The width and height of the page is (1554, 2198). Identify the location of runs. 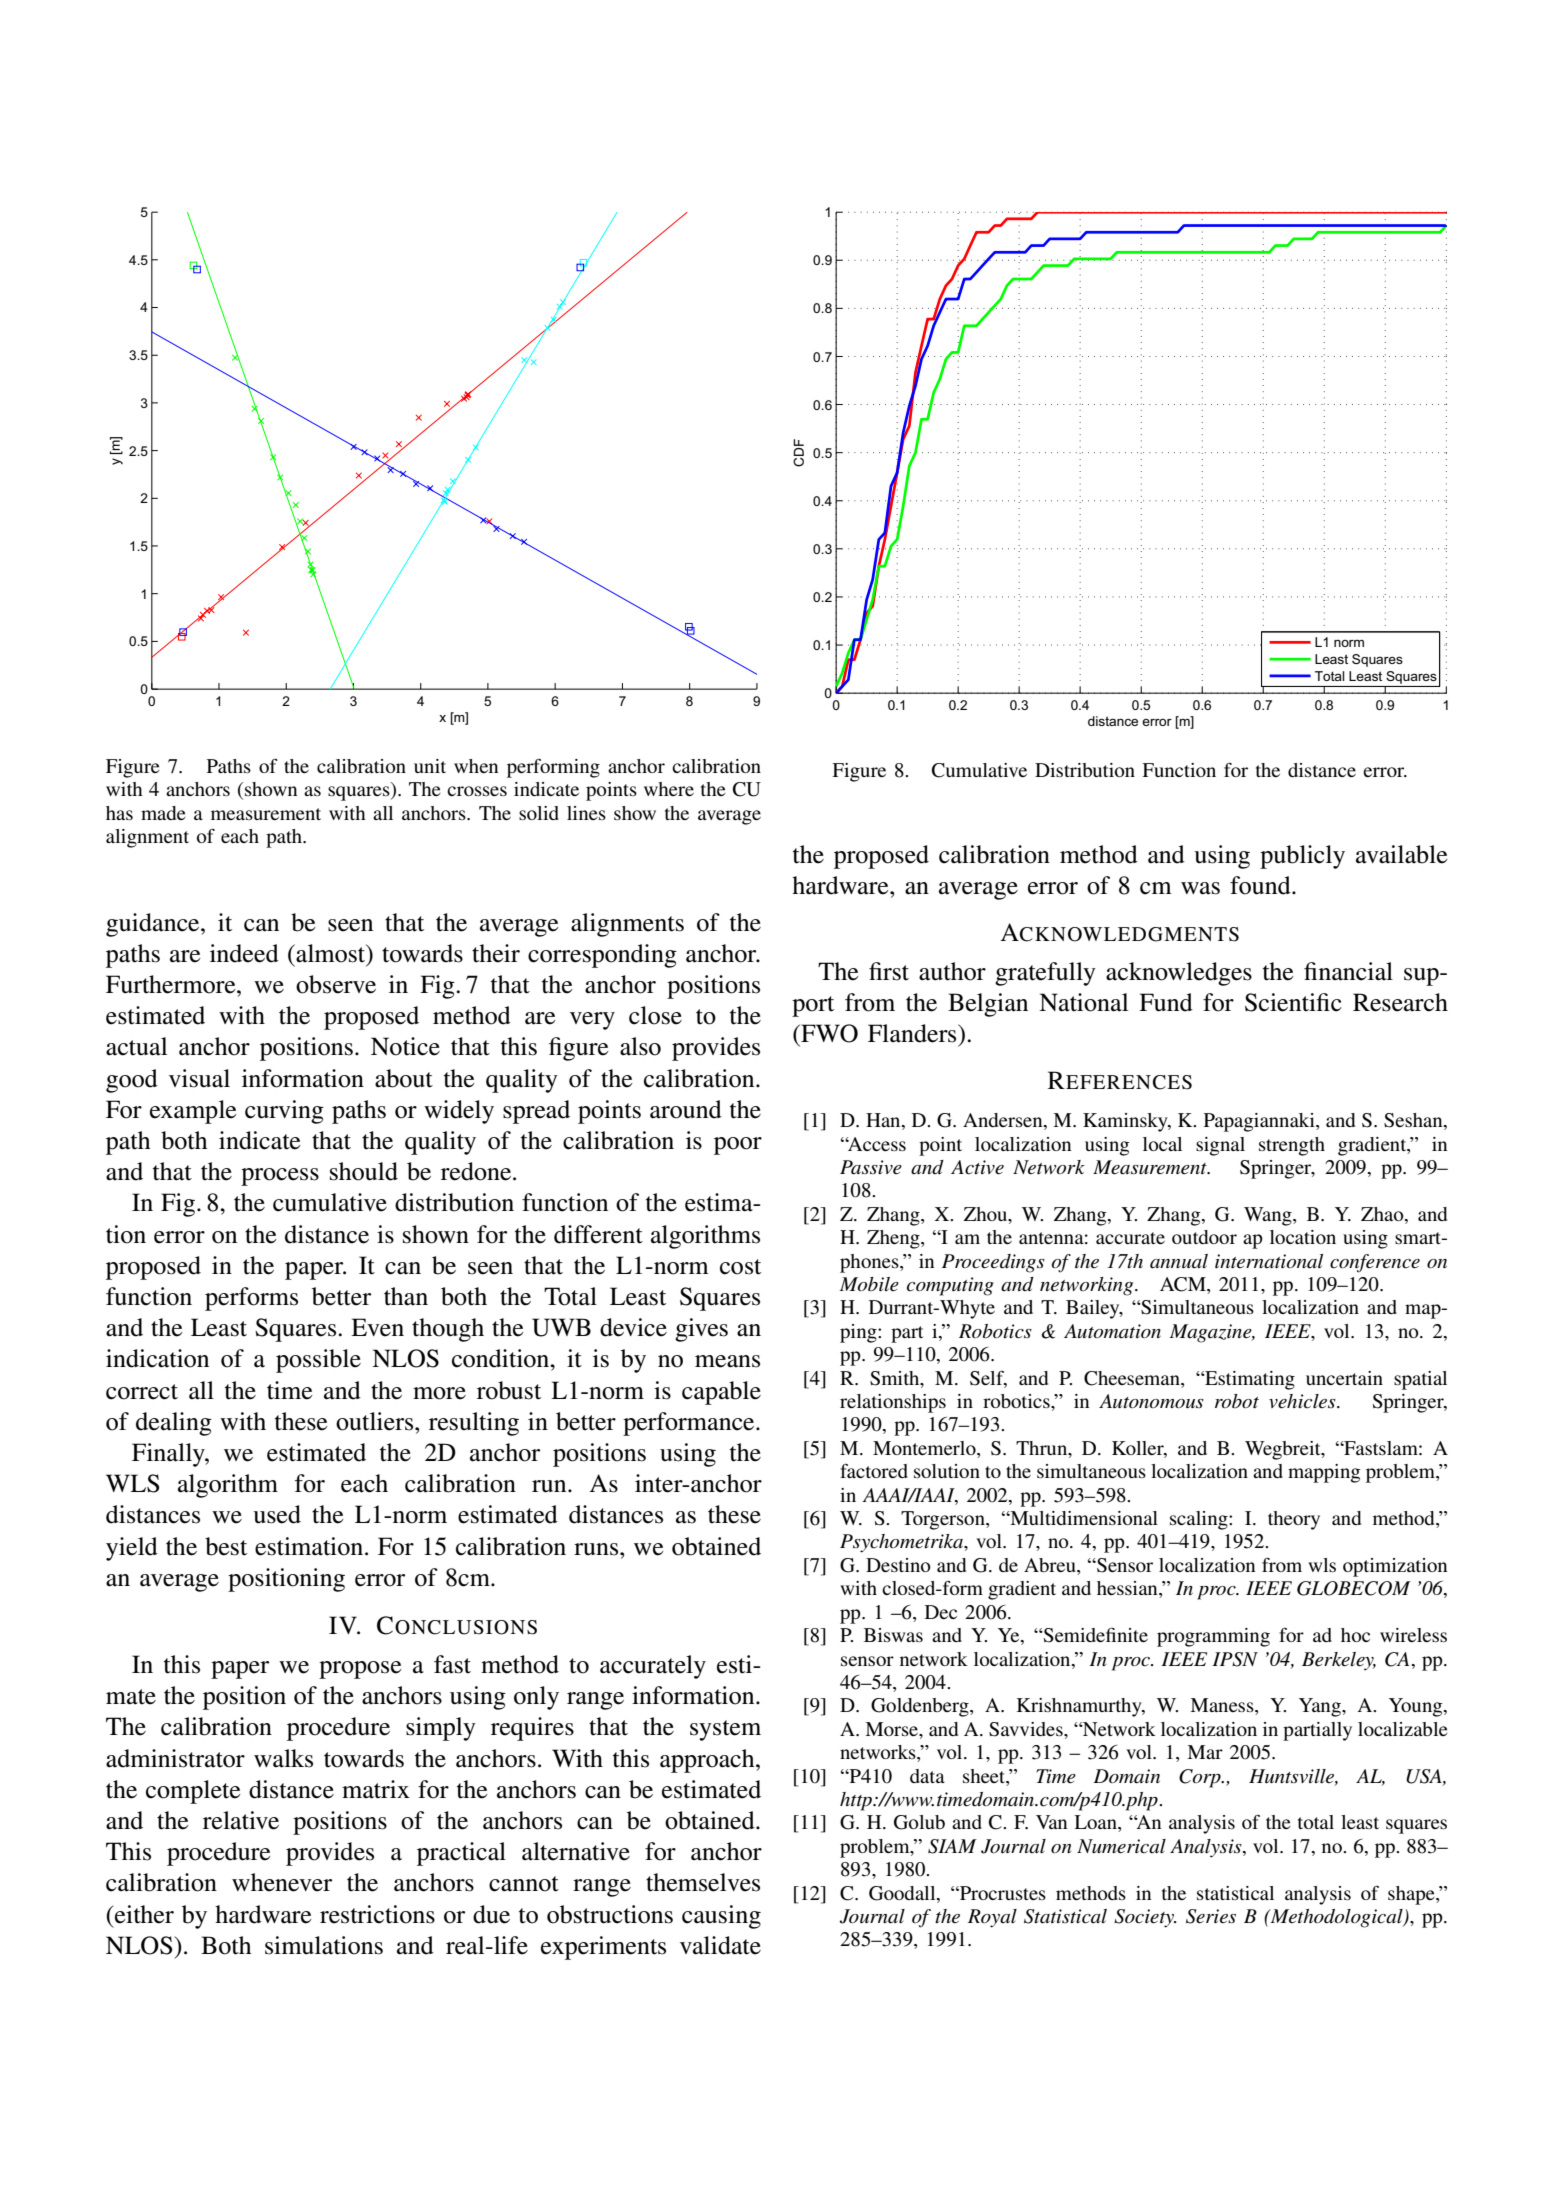
(597, 1549).
